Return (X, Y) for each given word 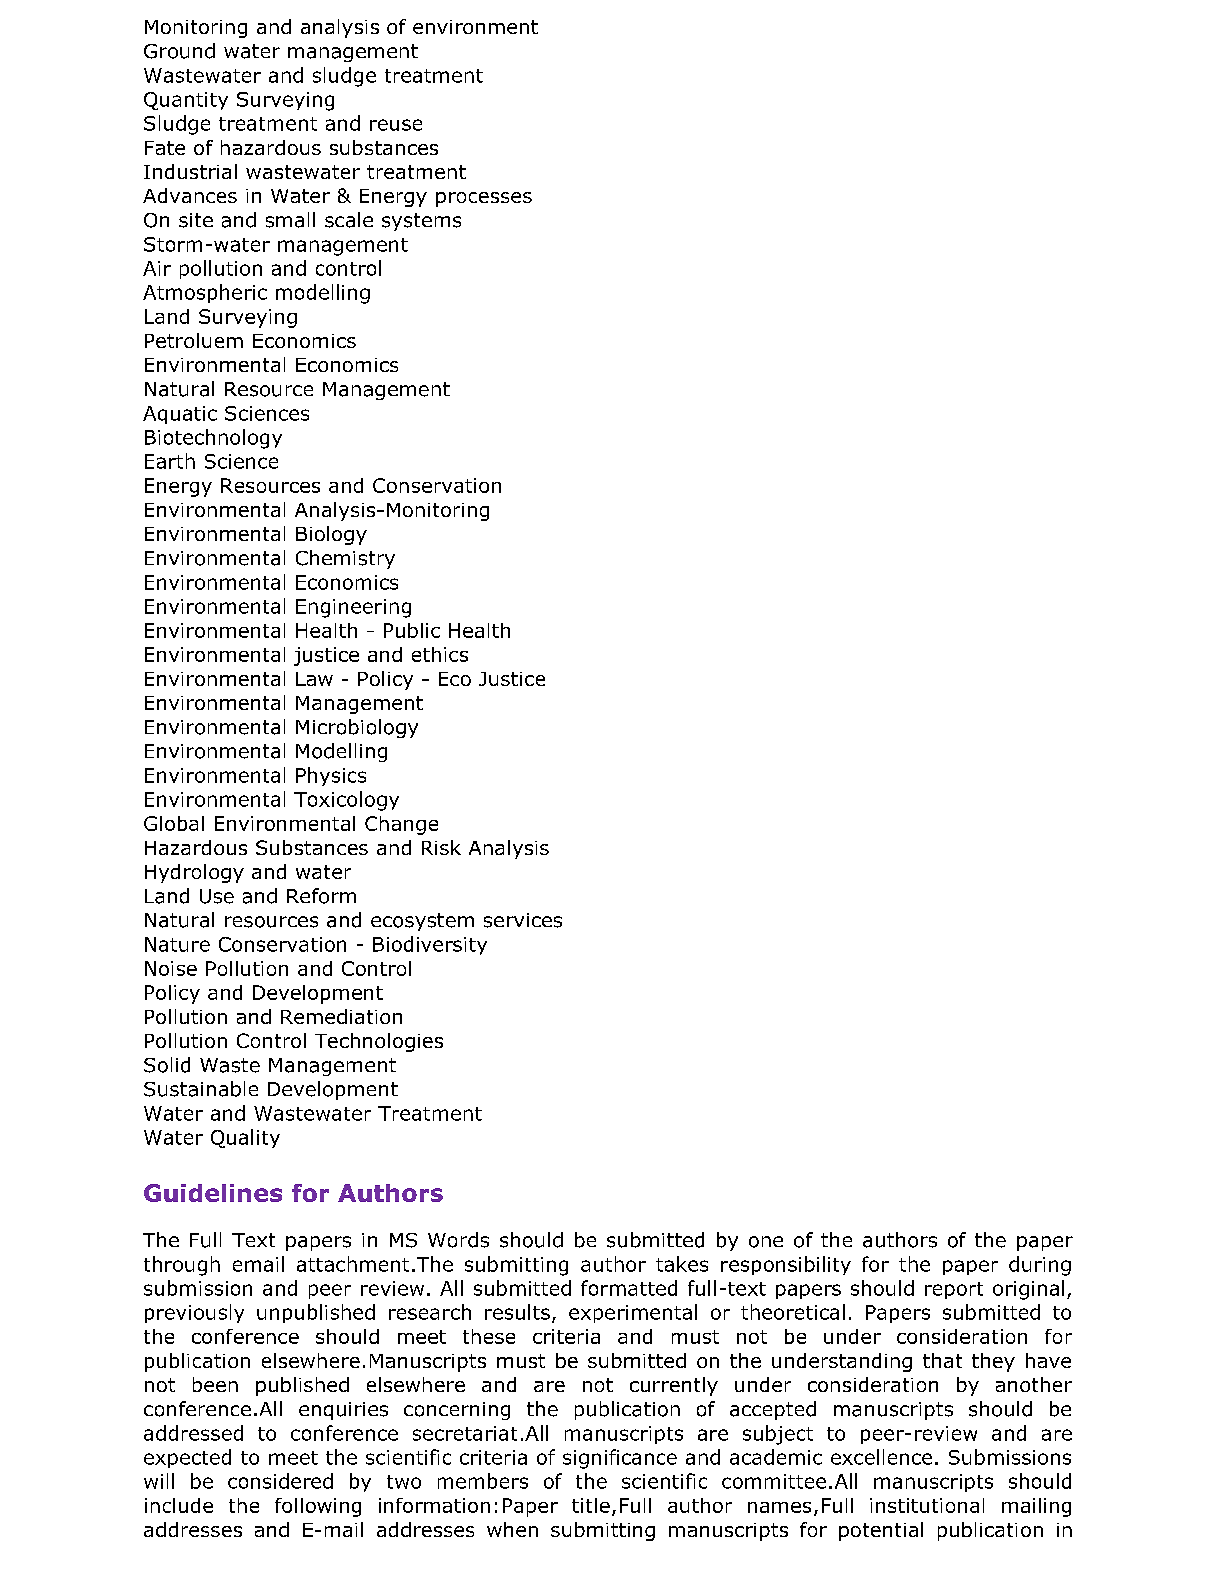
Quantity (186, 101)
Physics (331, 776)
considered (280, 1481)
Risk (441, 847)
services (523, 920)
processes (484, 199)
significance (620, 1459)
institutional (927, 1505)
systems (421, 222)
